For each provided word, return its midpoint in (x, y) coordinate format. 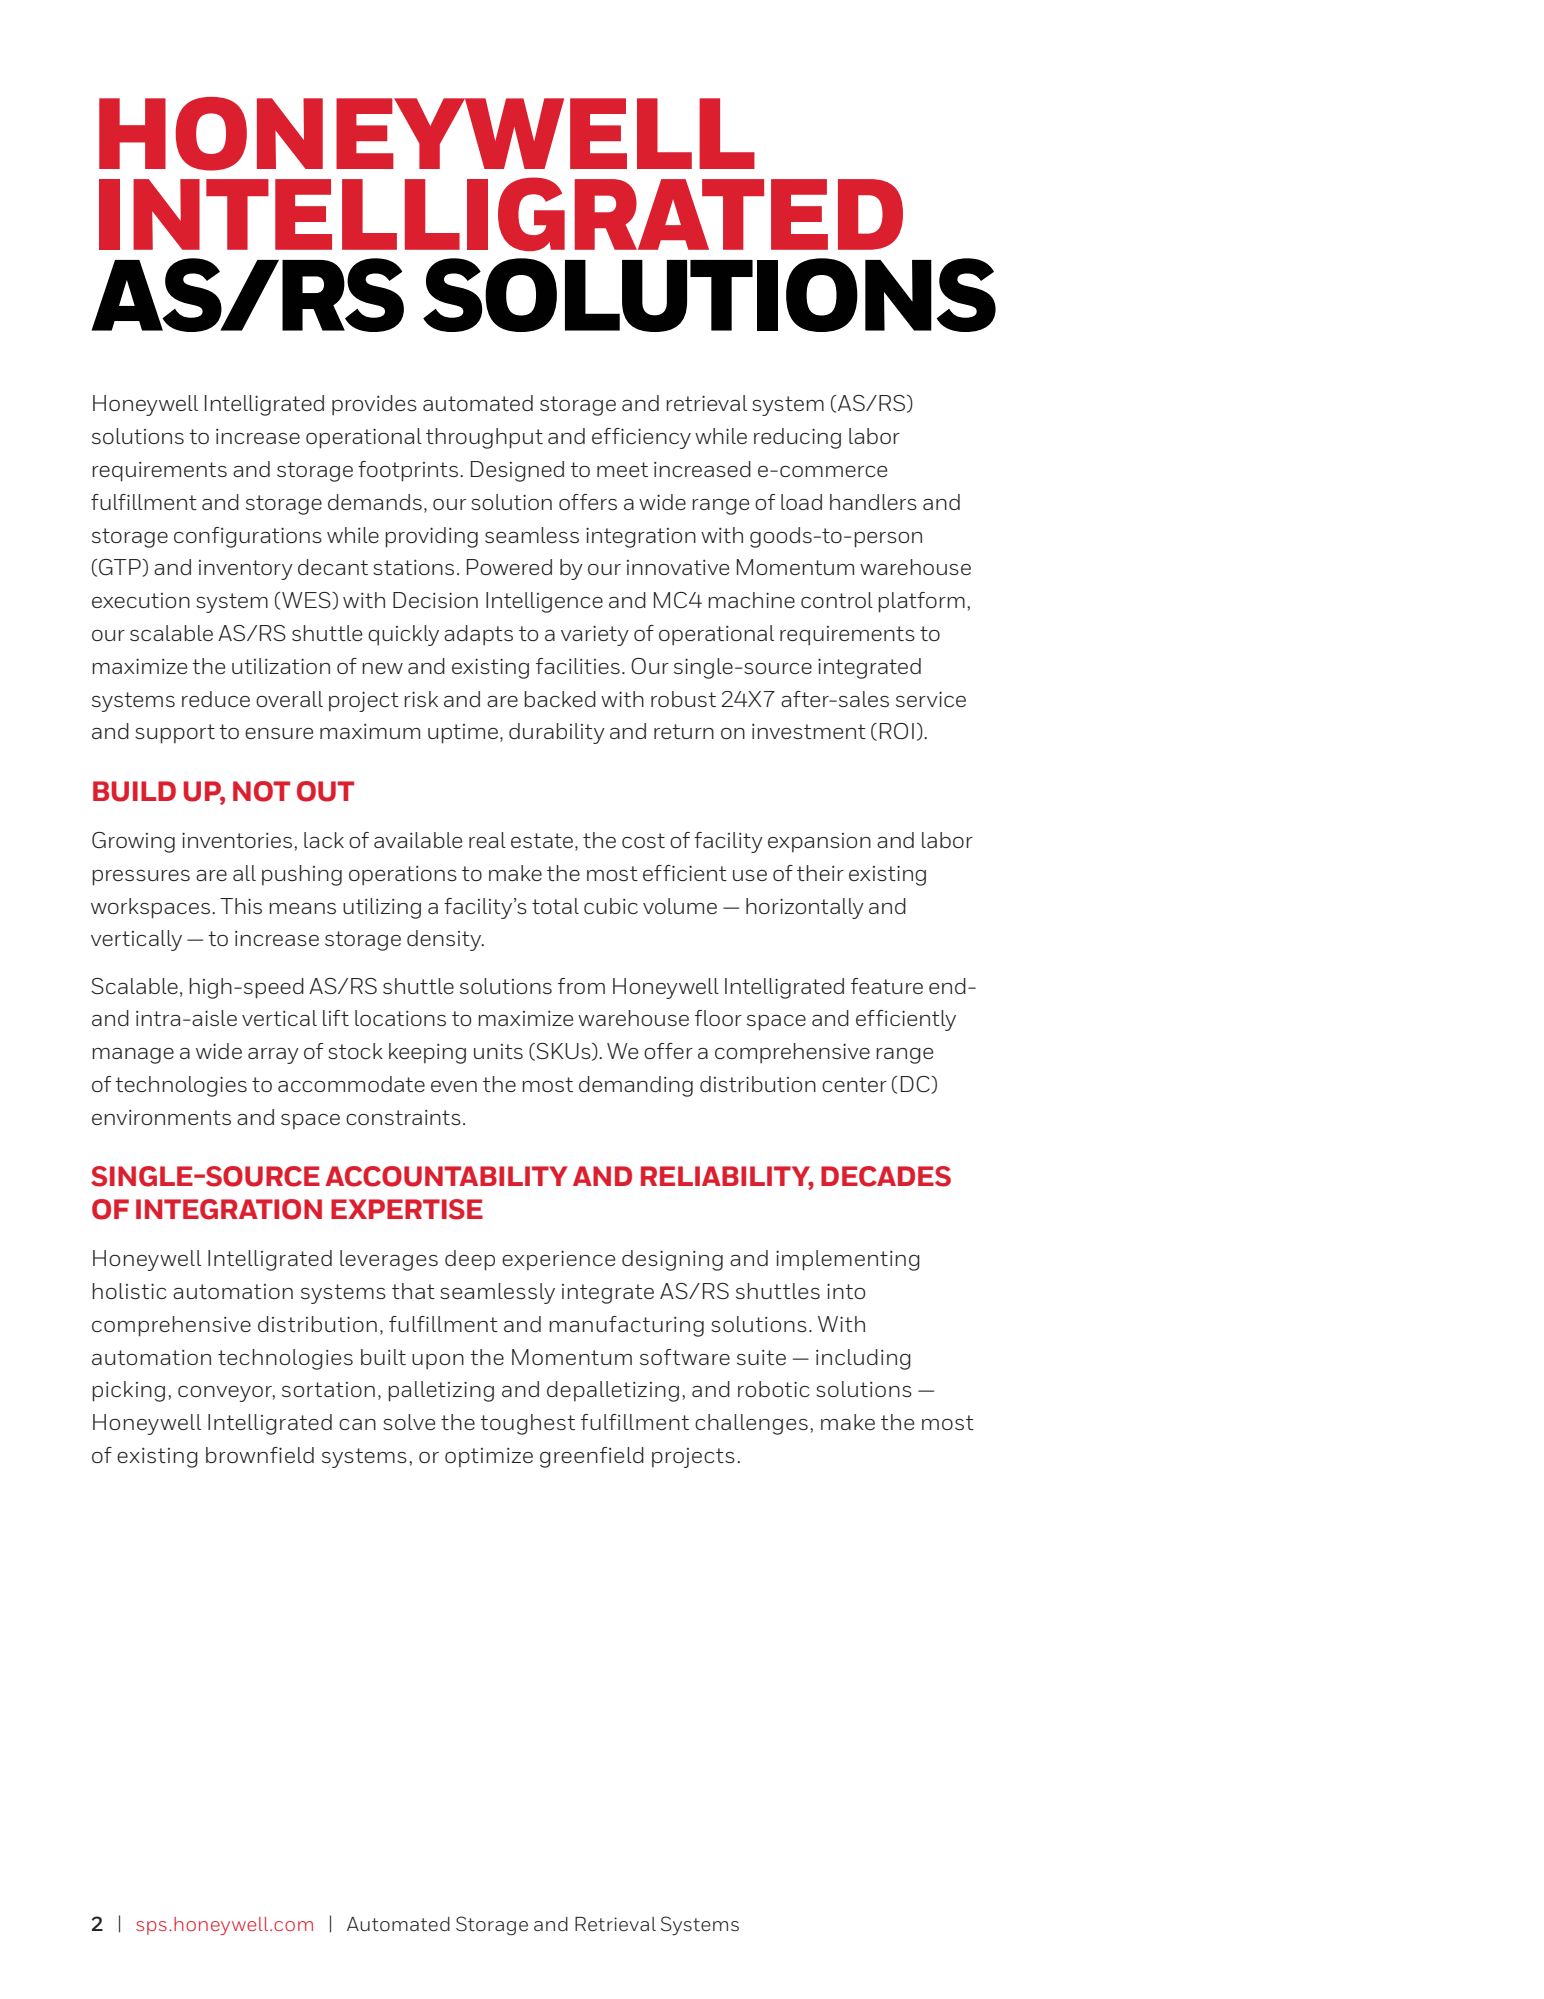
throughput (484, 438)
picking (128, 1391)
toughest (527, 1424)
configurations (248, 537)
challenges (751, 1424)
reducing (797, 438)
